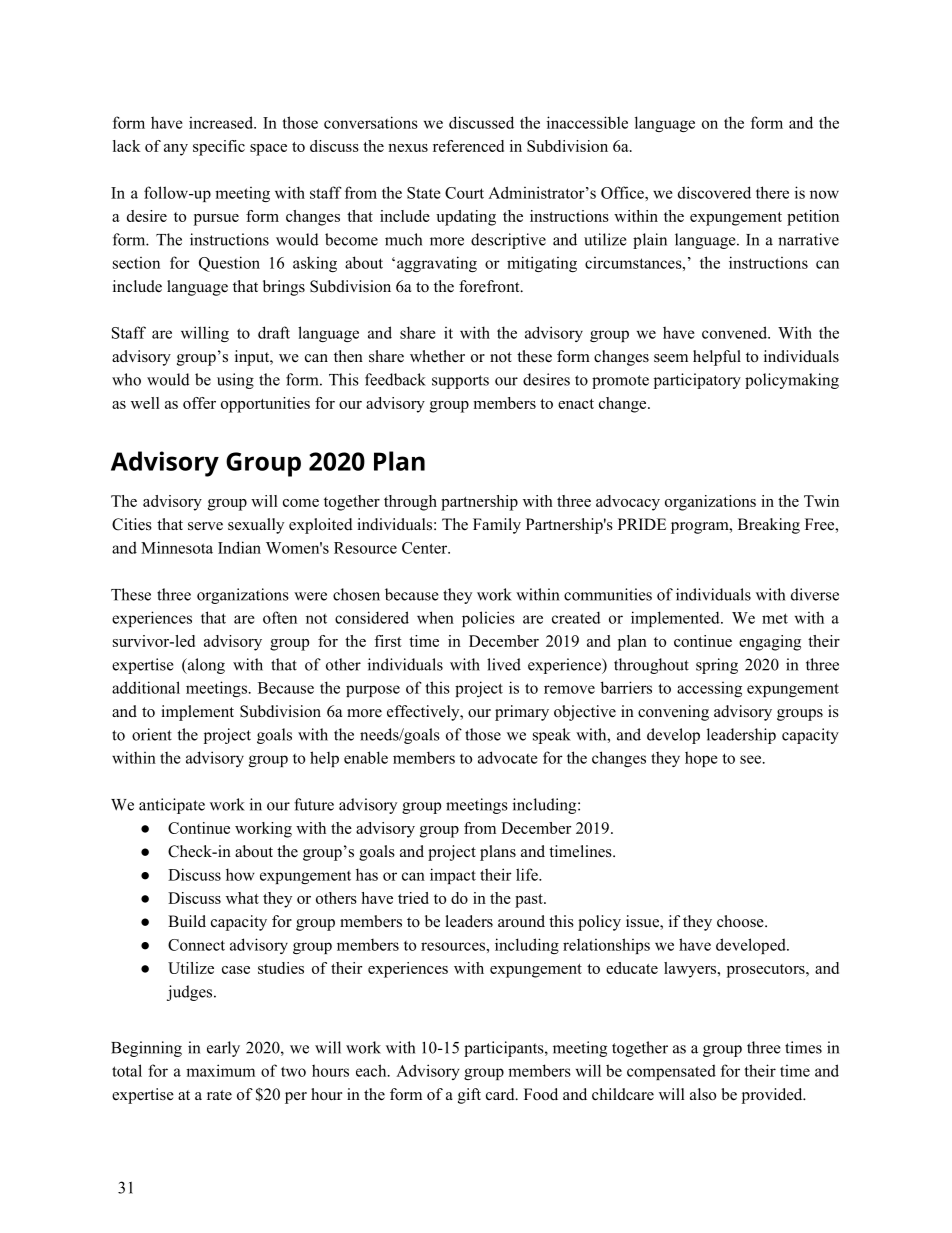 The height and width of the image is (1233, 952). I want to click on often, so click(280, 617).
